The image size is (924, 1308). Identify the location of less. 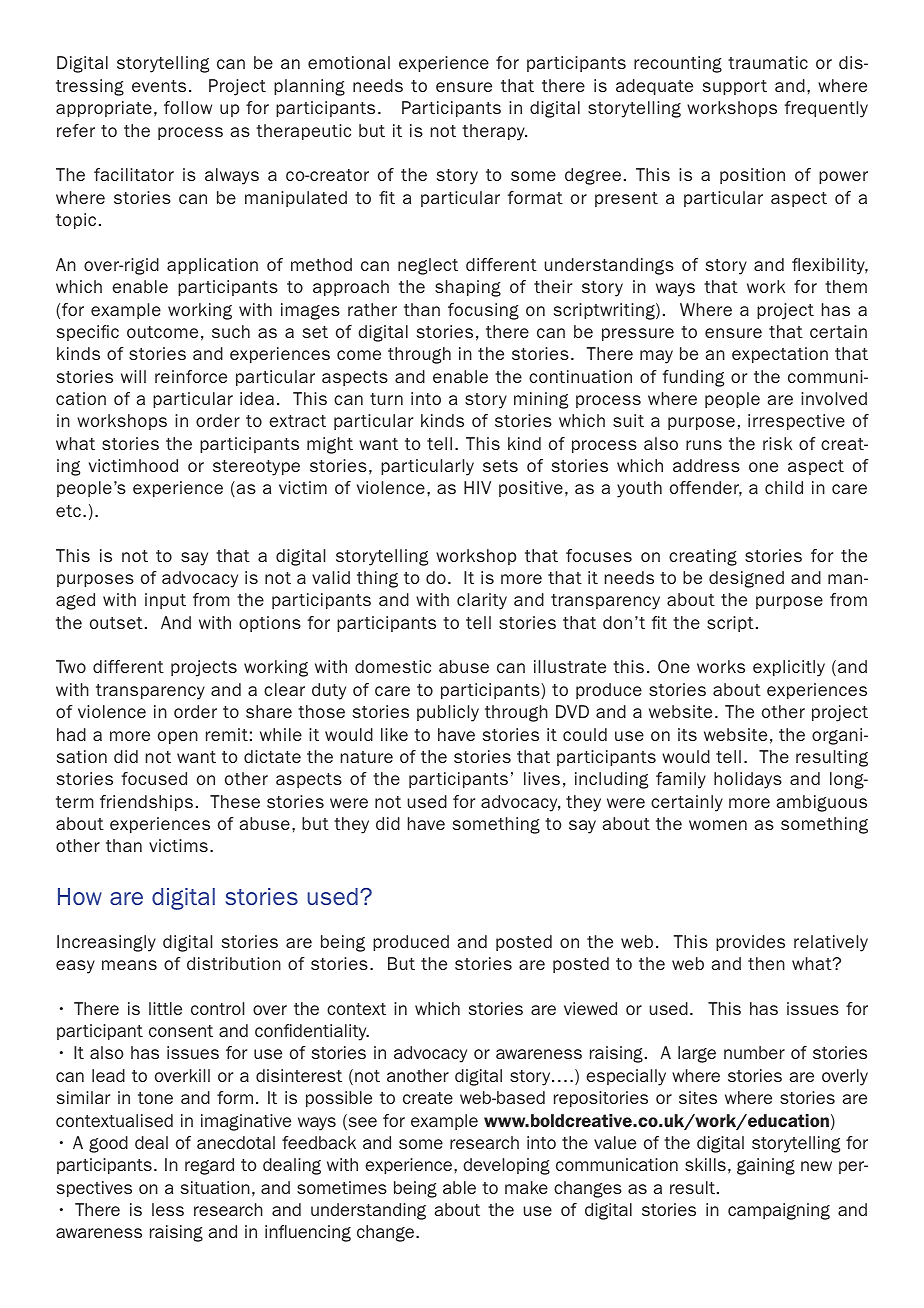
(168, 1209).
